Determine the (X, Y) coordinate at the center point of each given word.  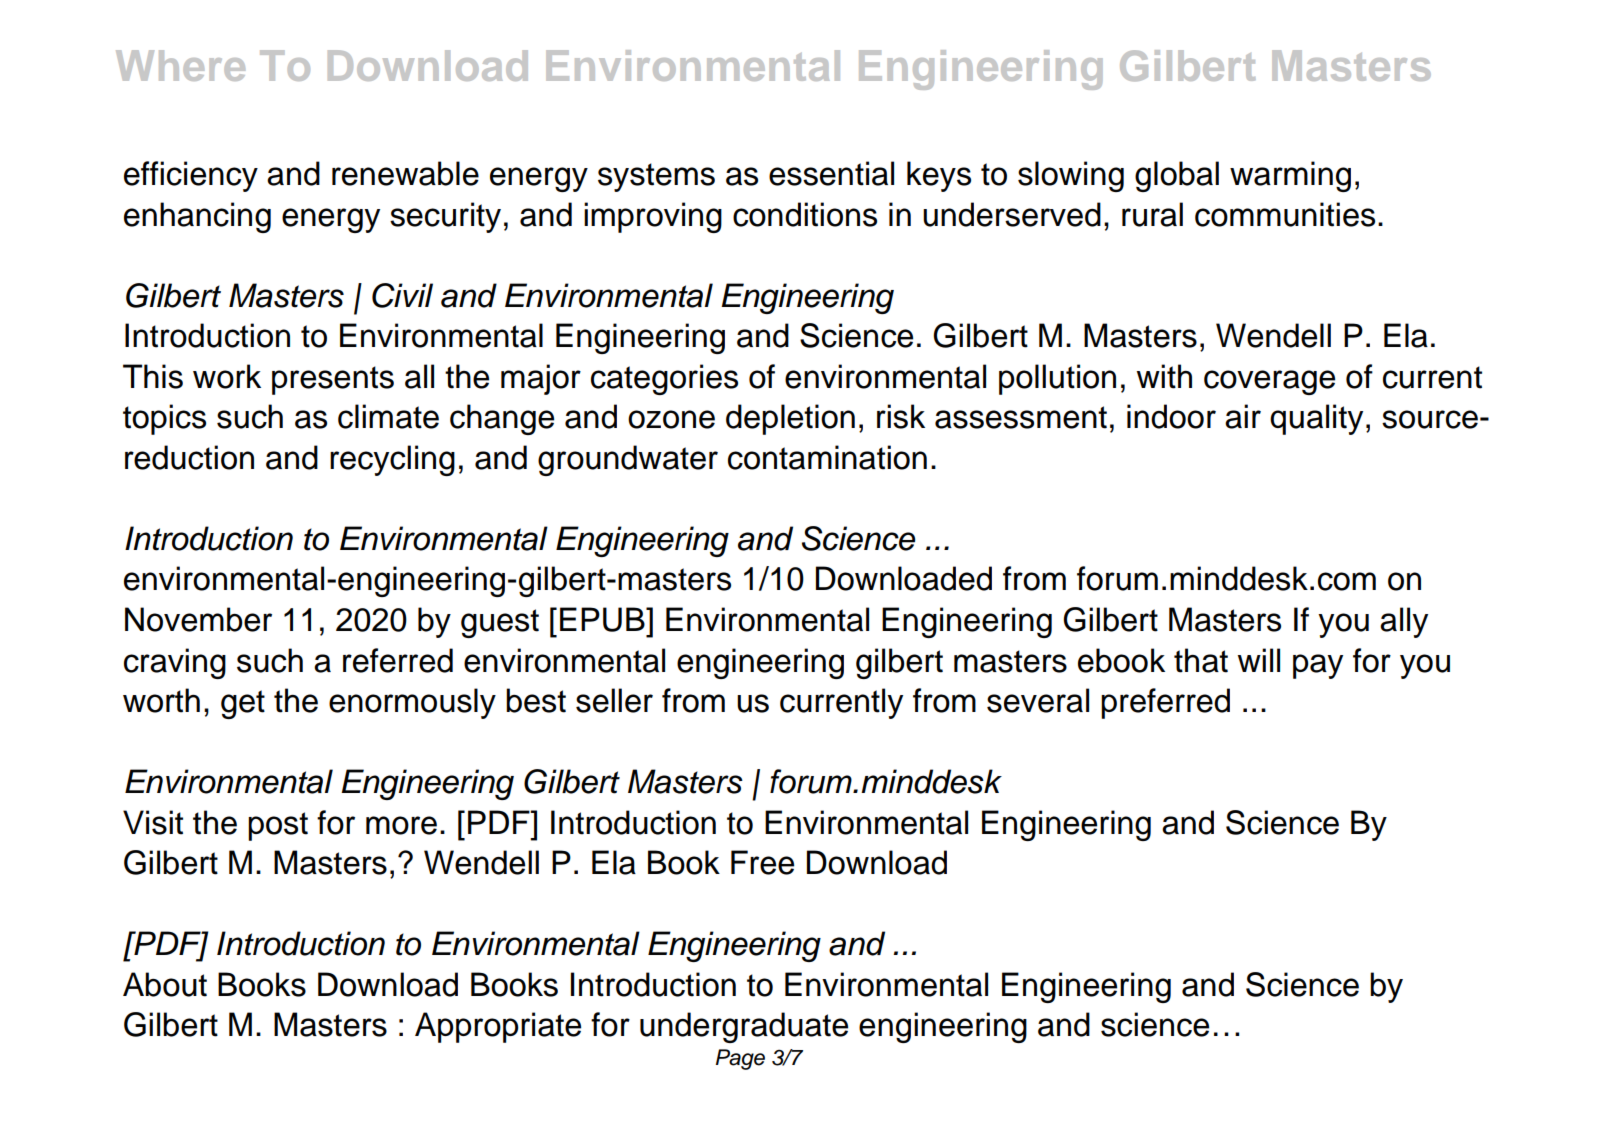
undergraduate (744, 1027)
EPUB (603, 619)
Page (740, 1059)
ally (1404, 622)
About (165, 984)
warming (1290, 176)
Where (180, 65)
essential (831, 173)
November (198, 619)
